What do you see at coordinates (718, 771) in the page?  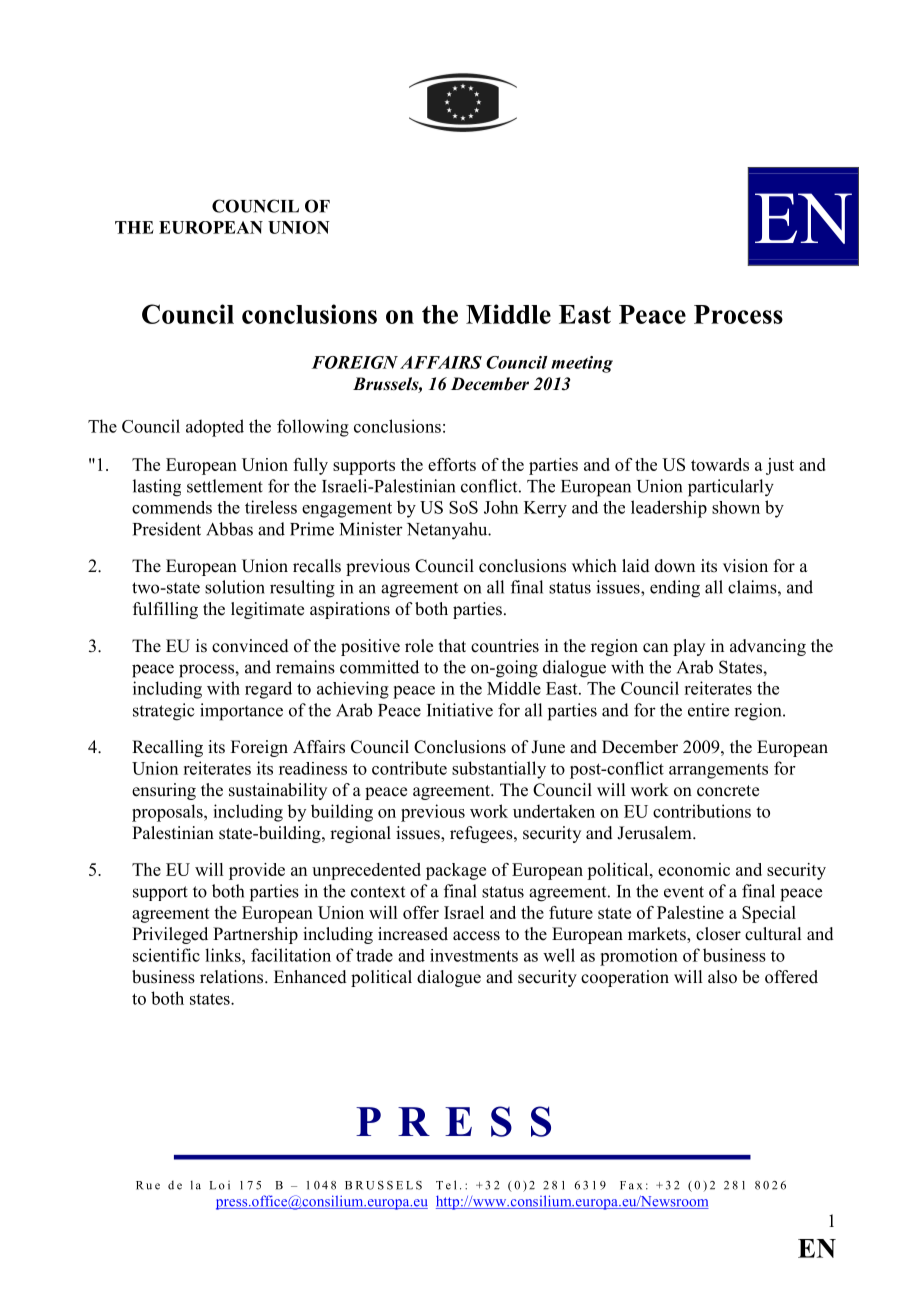 I see `arrangements` at bounding box center [718, 771].
